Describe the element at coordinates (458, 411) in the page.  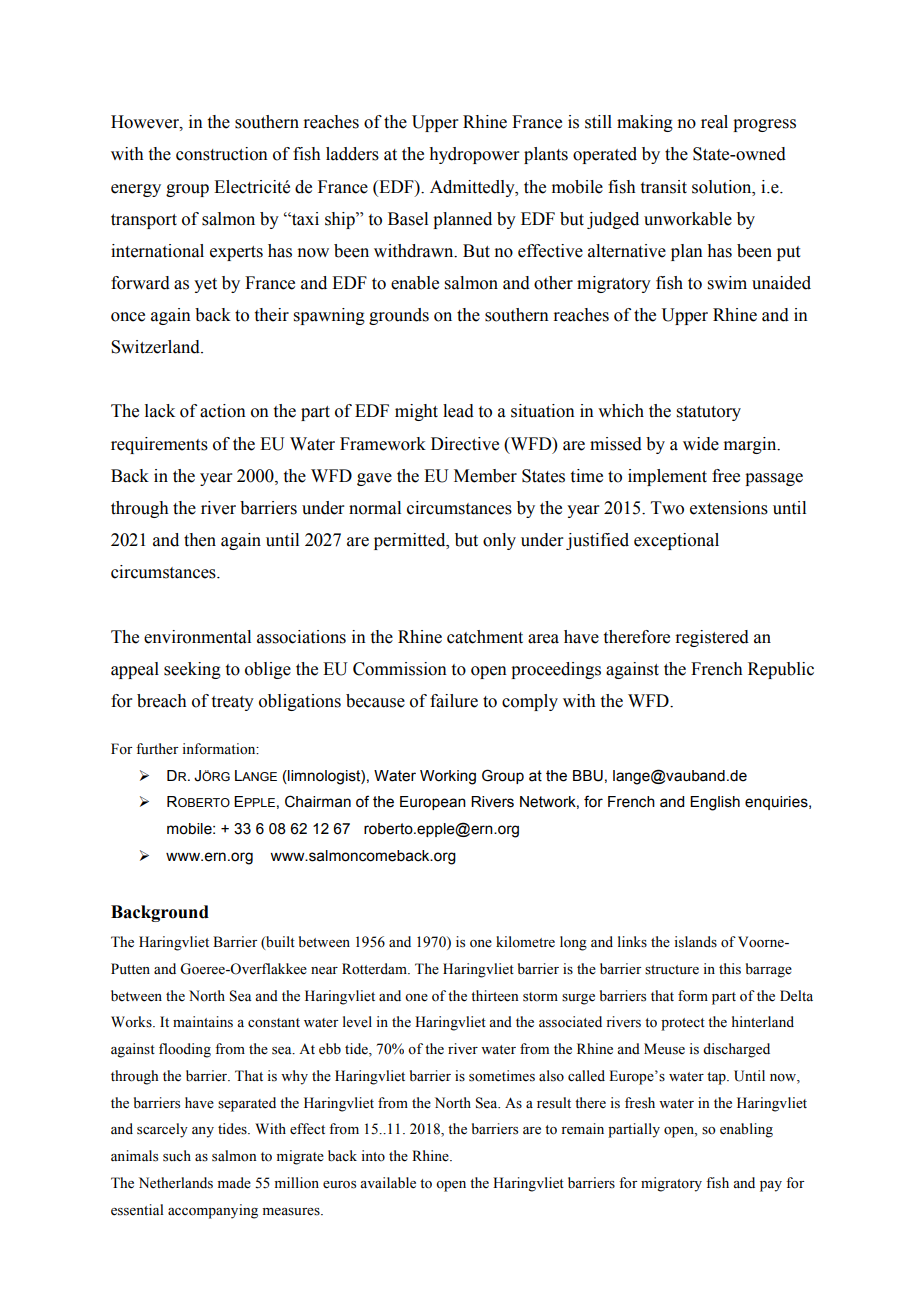
I see `lead` at that location.
